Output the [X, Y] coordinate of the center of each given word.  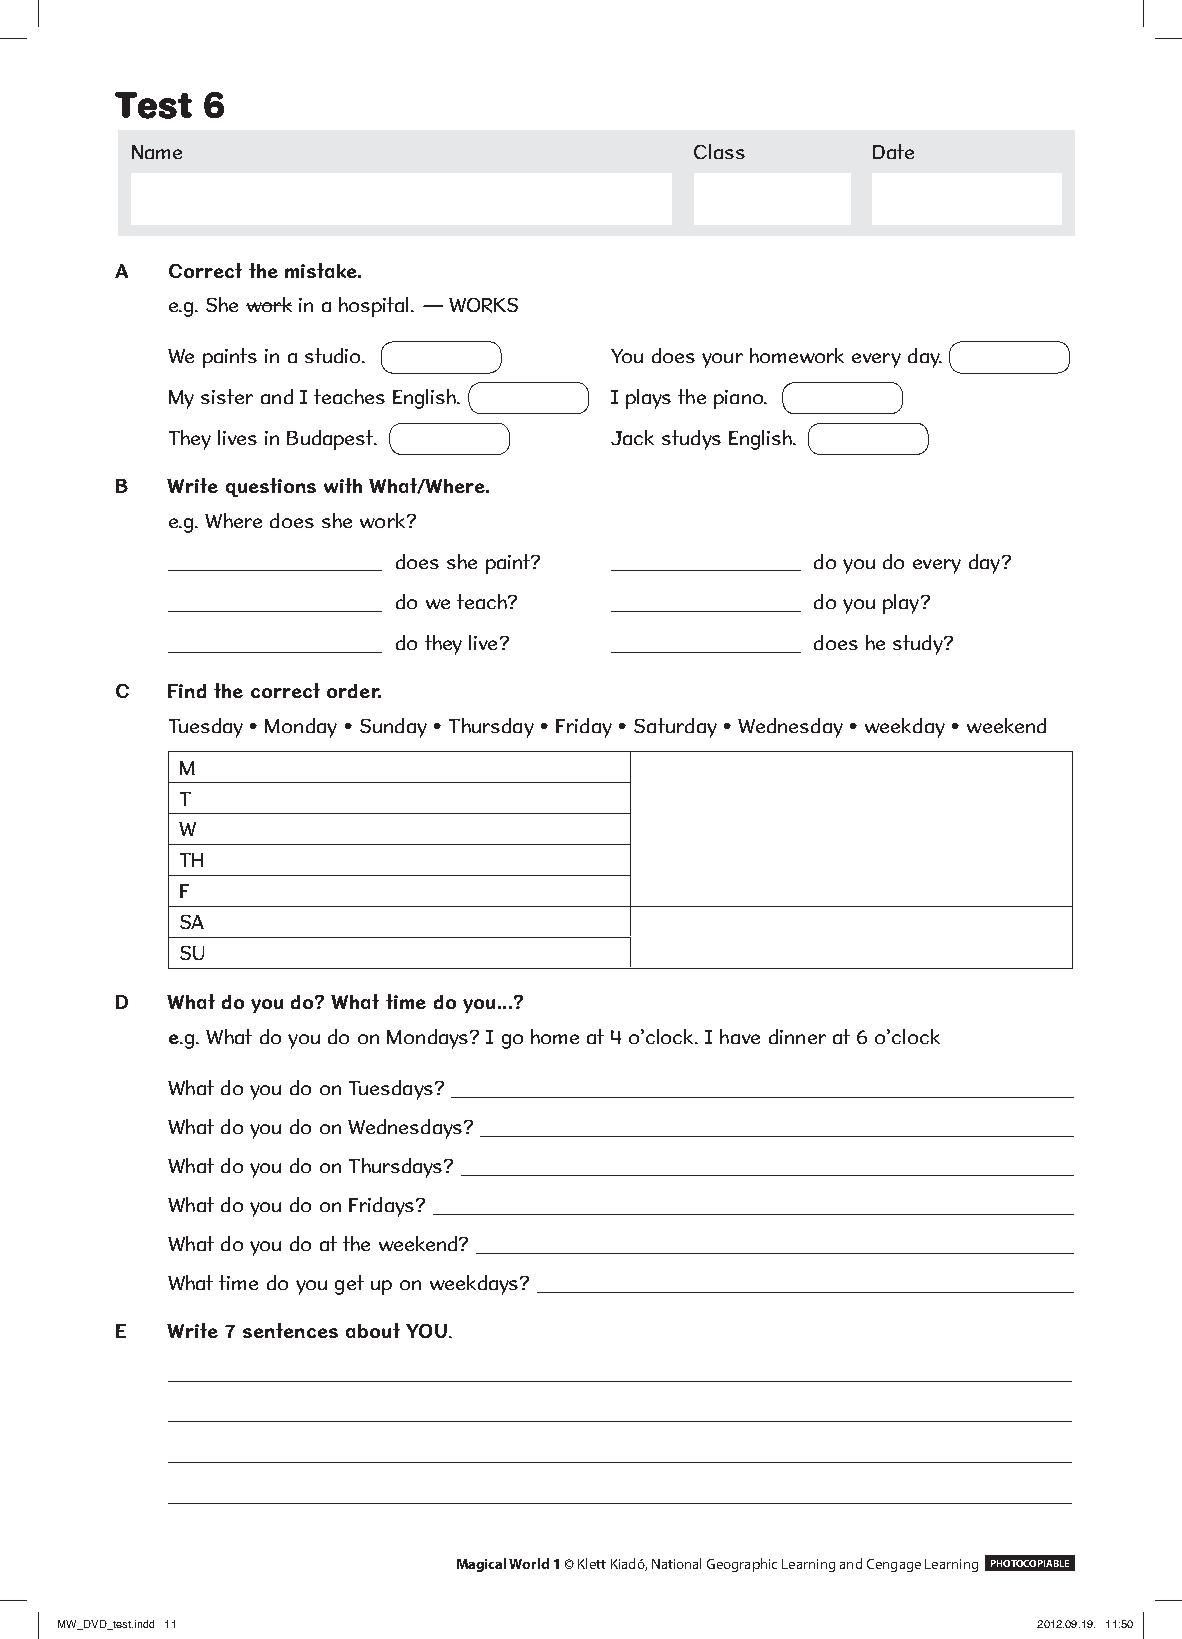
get [349, 1285]
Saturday [675, 728]
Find [187, 691]
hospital [375, 307]
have [740, 1036]
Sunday [393, 728]
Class [719, 151]
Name [157, 152]
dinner [797, 1036]
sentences [290, 1330]
